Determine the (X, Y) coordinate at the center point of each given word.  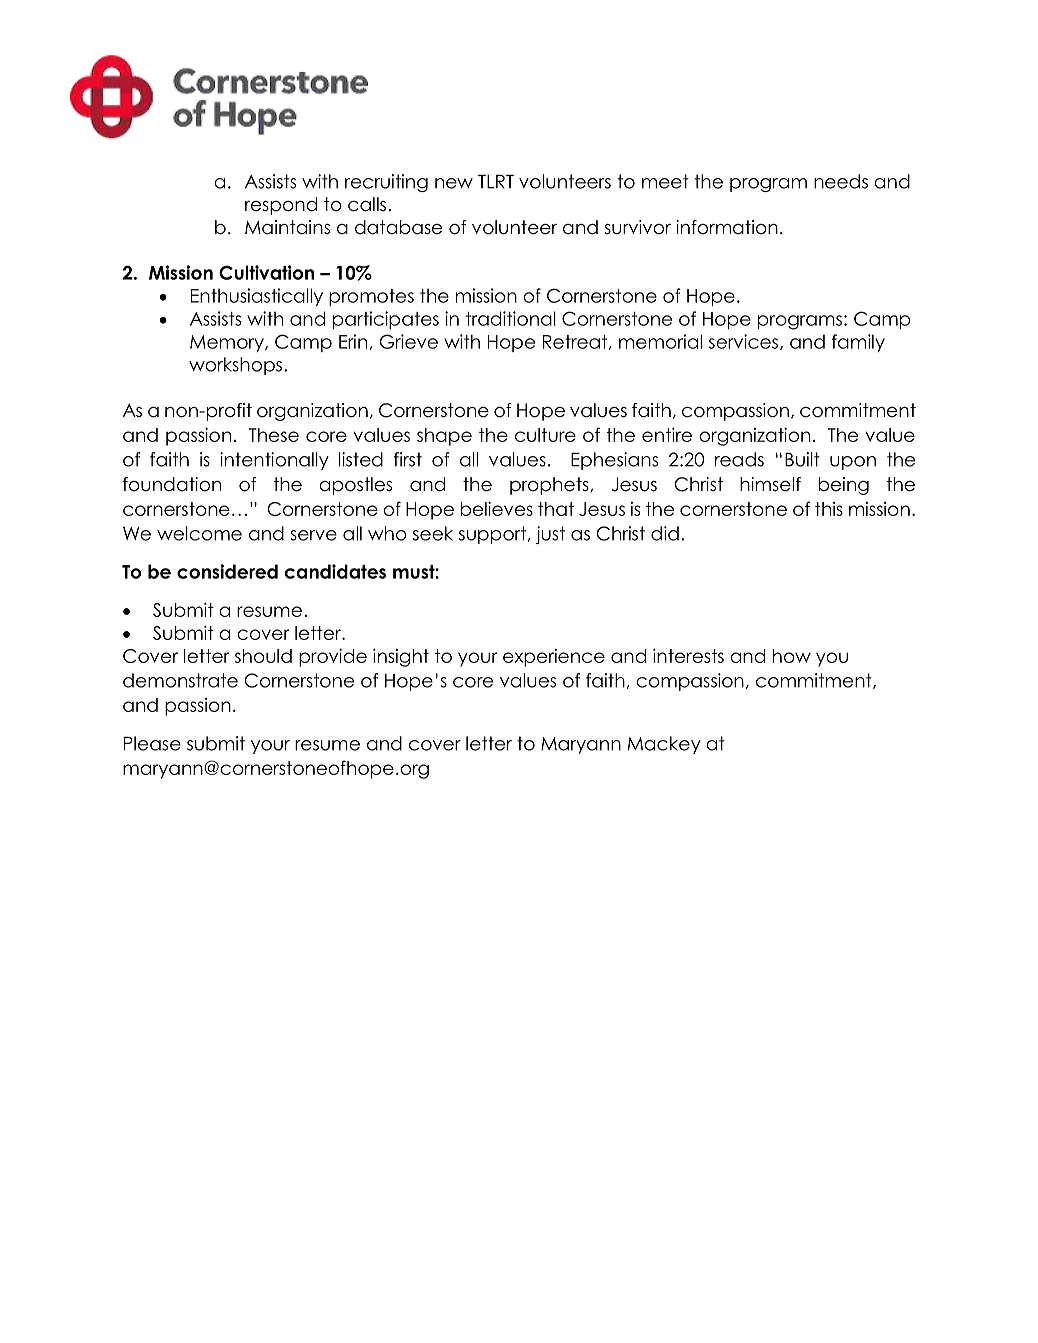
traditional (511, 318)
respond (281, 206)
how (792, 656)
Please (152, 743)
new (454, 183)
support (492, 535)
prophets (550, 486)
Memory (228, 343)
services (743, 341)
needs (841, 181)
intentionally (274, 461)
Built (802, 459)
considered (227, 571)
